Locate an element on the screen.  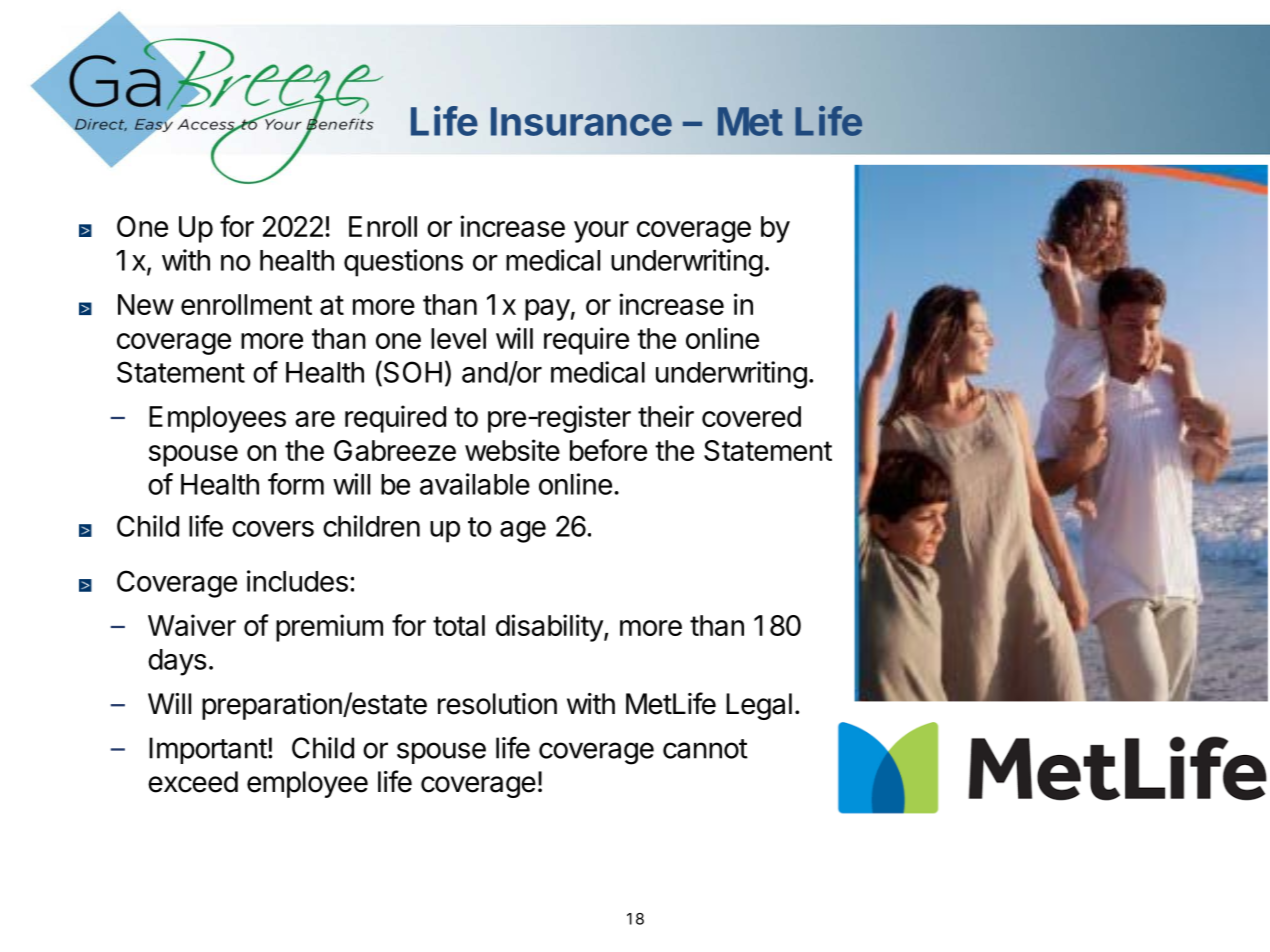
resolution is located at coordinates (497, 704).
